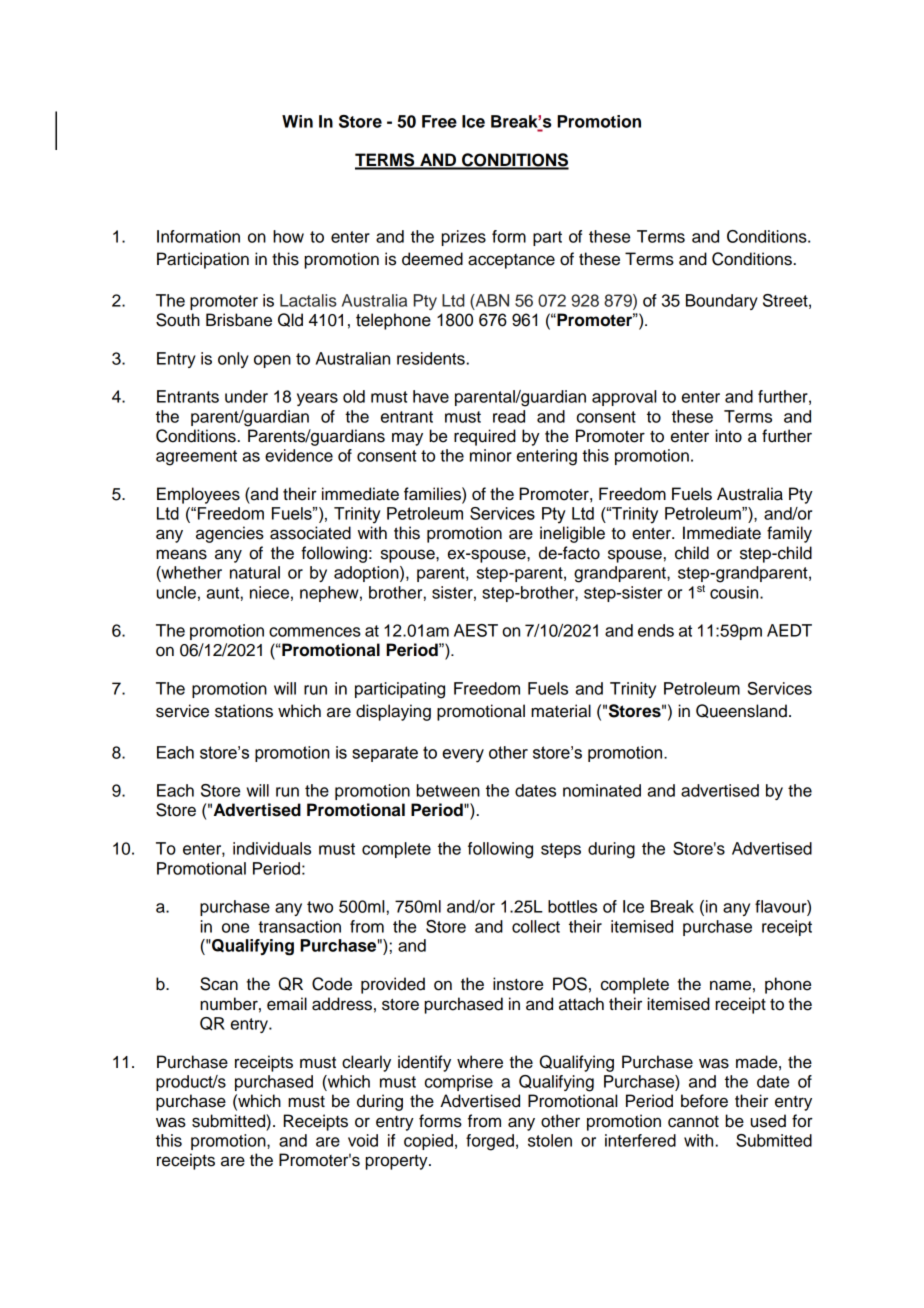  I want to click on into, so click(728, 436).
